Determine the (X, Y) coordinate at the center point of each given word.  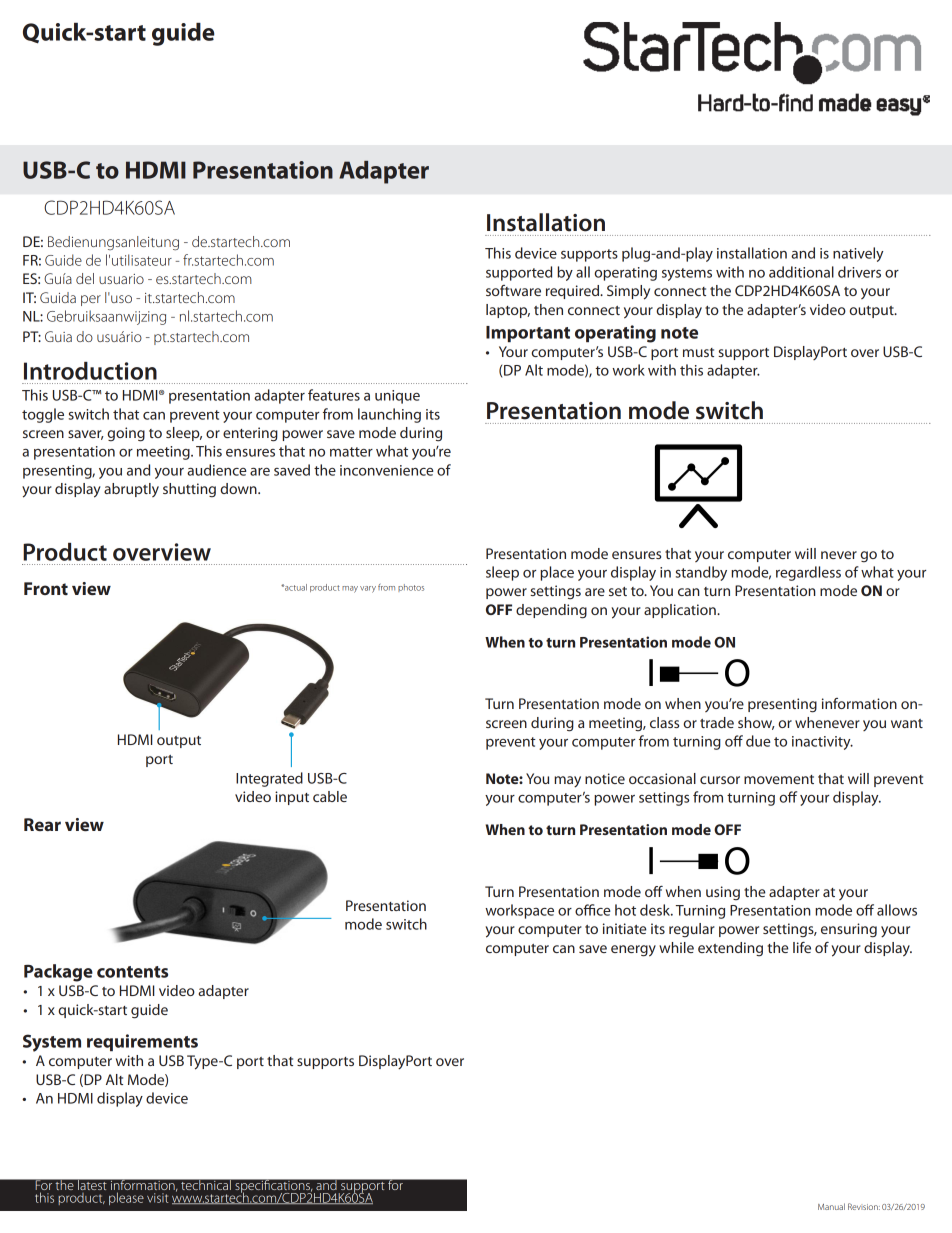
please (126, 1198)
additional (801, 272)
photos (411, 588)
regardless (808, 573)
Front (46, 588)
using (723, 893)
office (593, 910)
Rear (42, 824)
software (513, 290)
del (85, 278)
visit (157, 1198)
